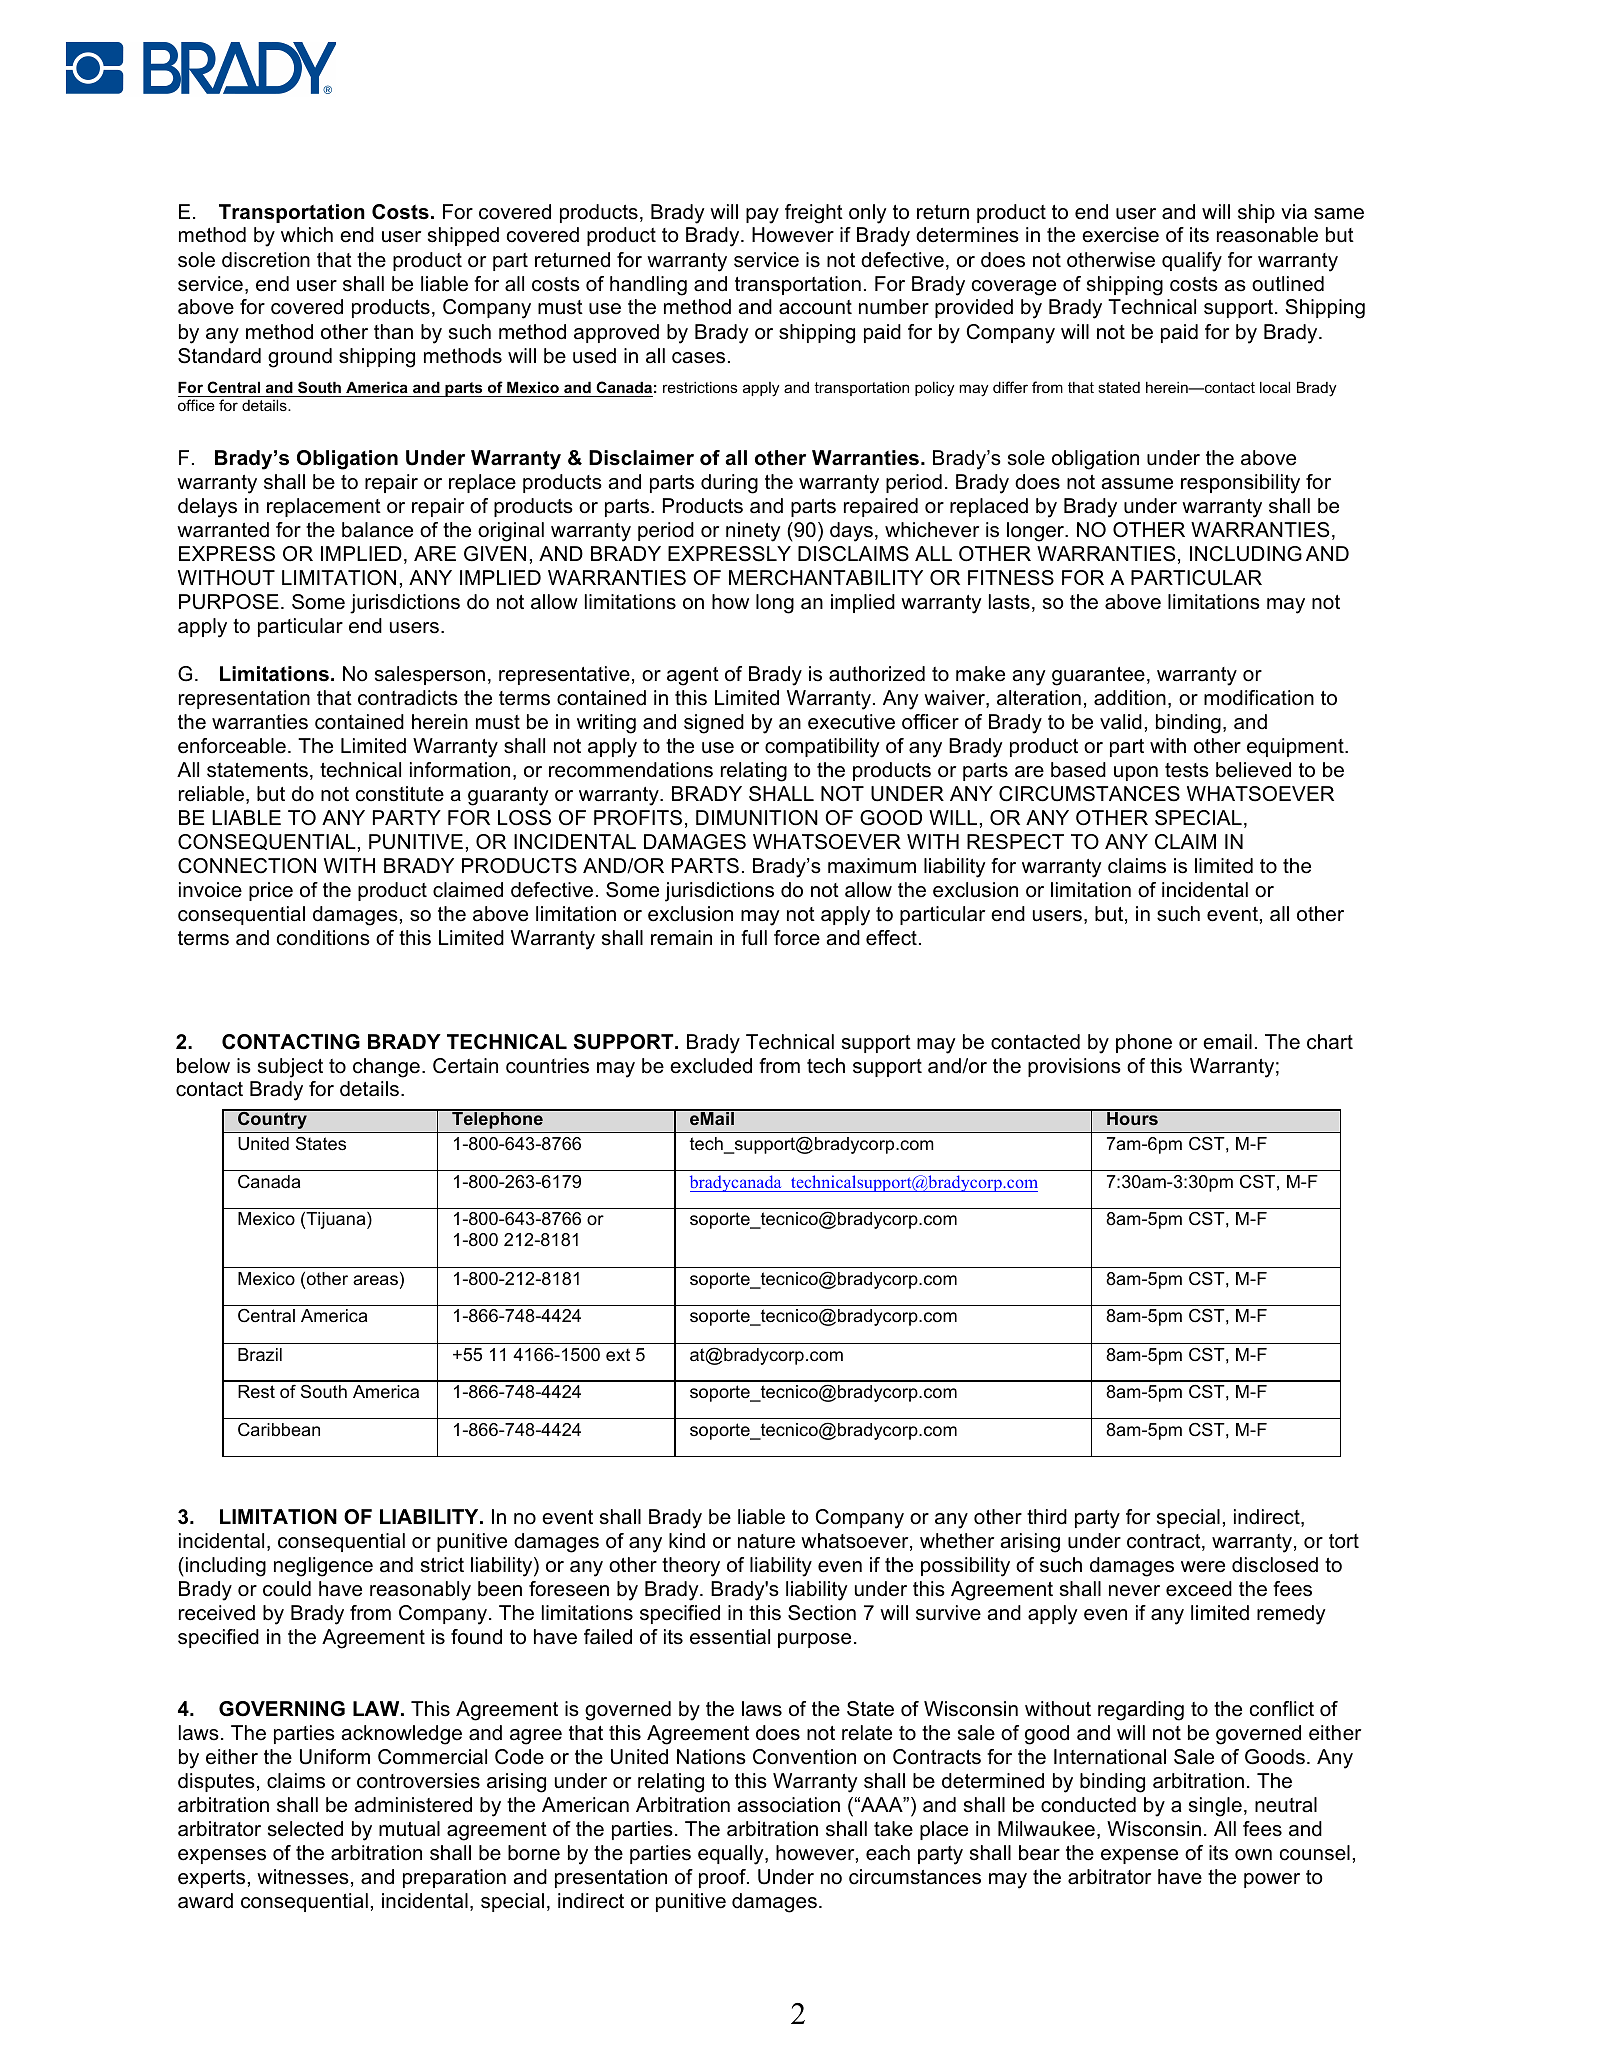  I want to click on areas, so click(375, 1280).
